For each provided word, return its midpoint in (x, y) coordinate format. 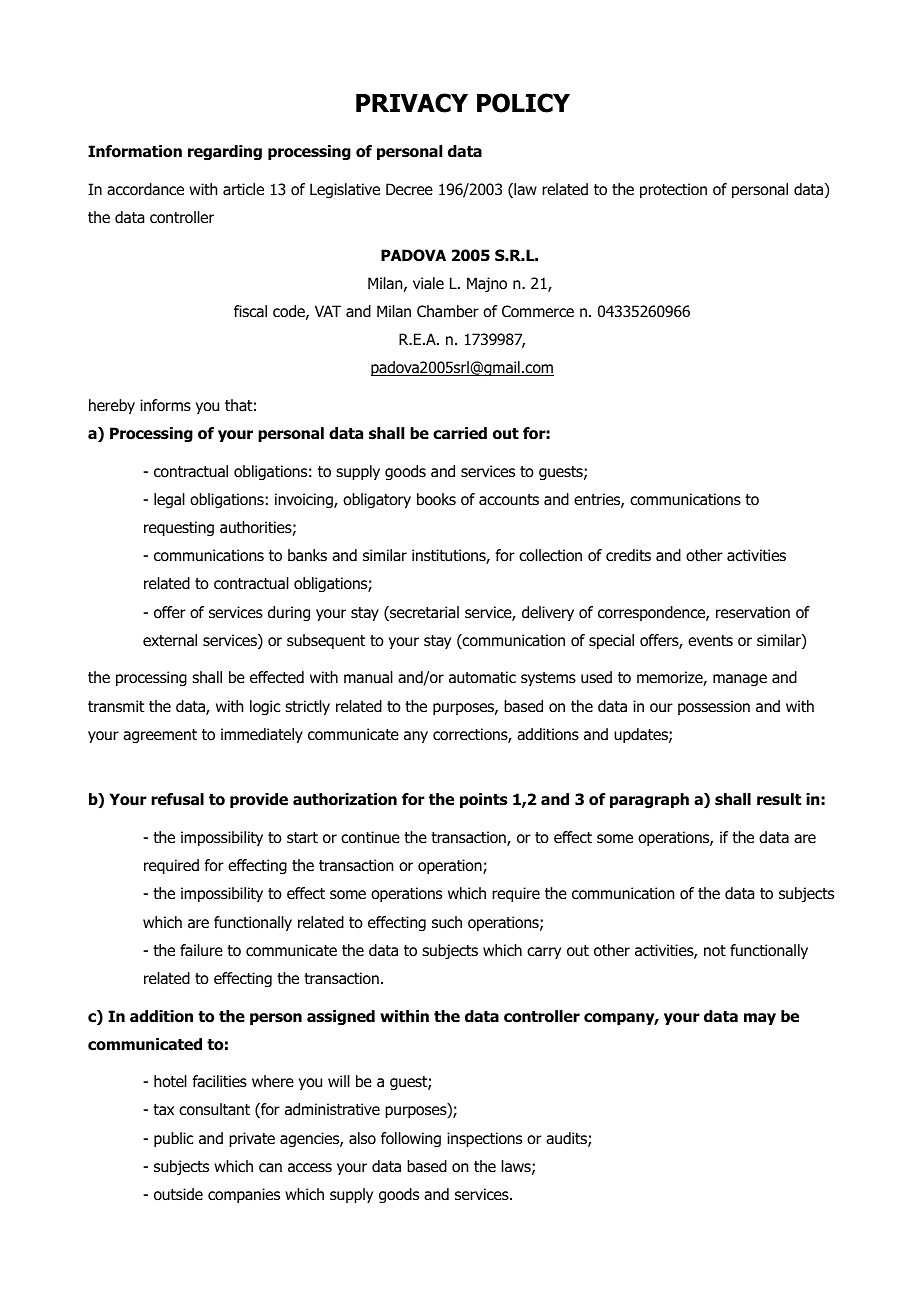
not (715, 951)
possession (714, 707)
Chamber (448, 311)
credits (628, 555)
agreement (160, 736)
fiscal (250, 311)
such (447, 922)
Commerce (538, 311)
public (173, 1139)
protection (673, 190)
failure (201, 950)
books (436, 499)
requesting (179, 528)
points (484, 800)
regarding (225, 152)
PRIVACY (412, 103)
